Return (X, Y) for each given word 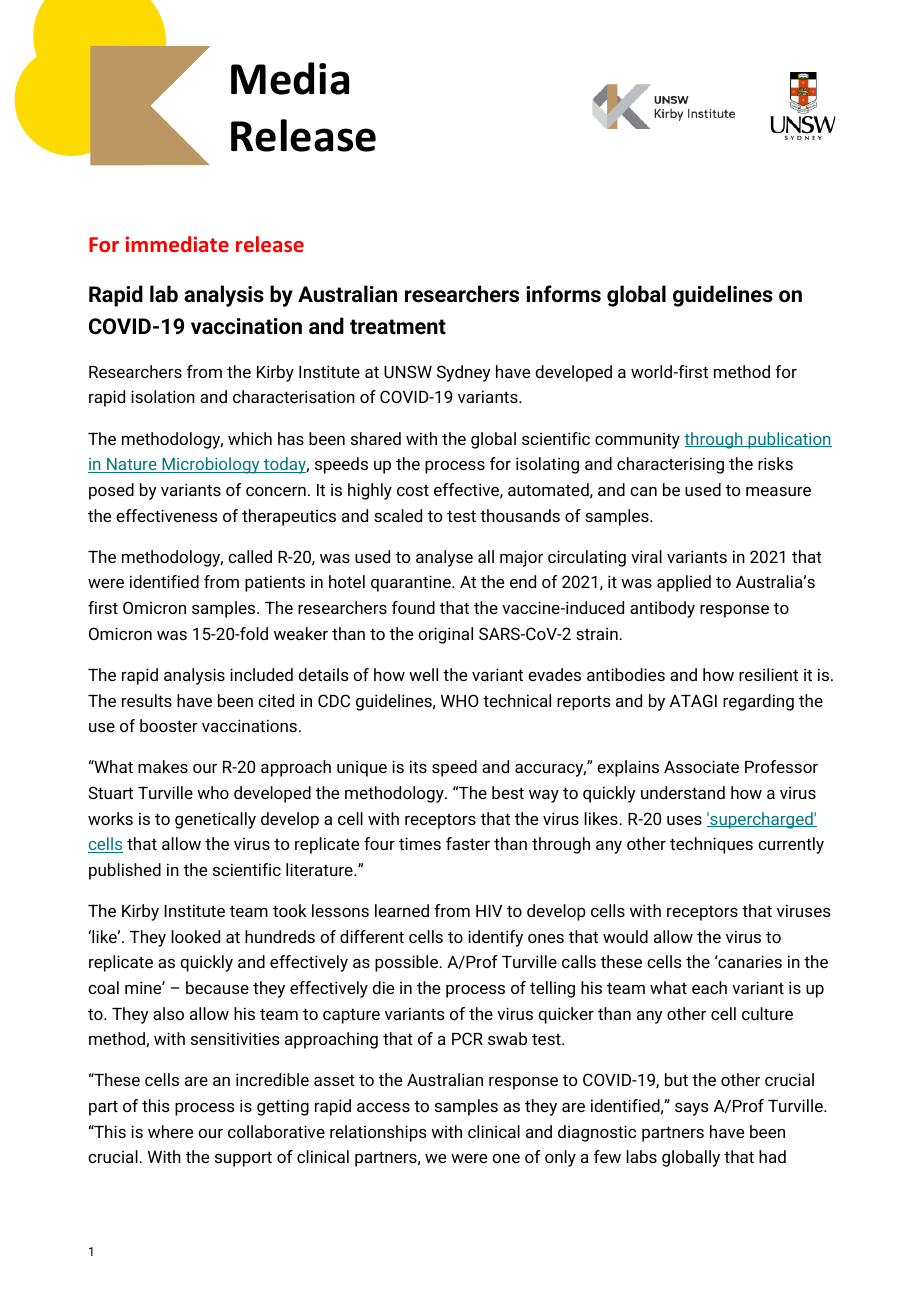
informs (563, 294)
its (418, 766)
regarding (758, 702)
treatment (398, 327)
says (691, 1109)
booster (169, 725)
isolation (163, 396)
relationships (378, 1133)
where (170, 1131)
